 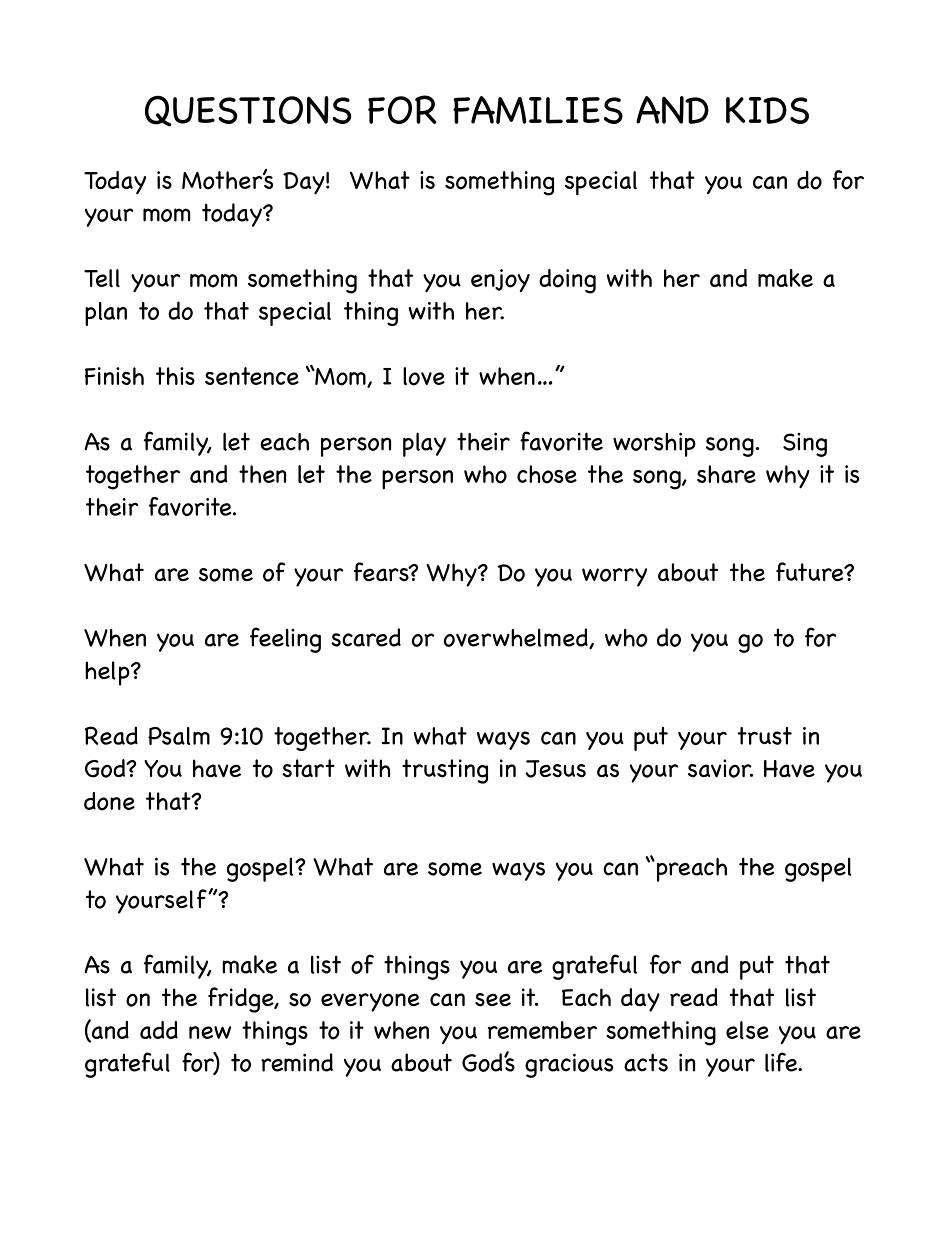 What do you see at coordinates (747, 1030) in the document?
I see `else` at bounding box center [747, 1030].
